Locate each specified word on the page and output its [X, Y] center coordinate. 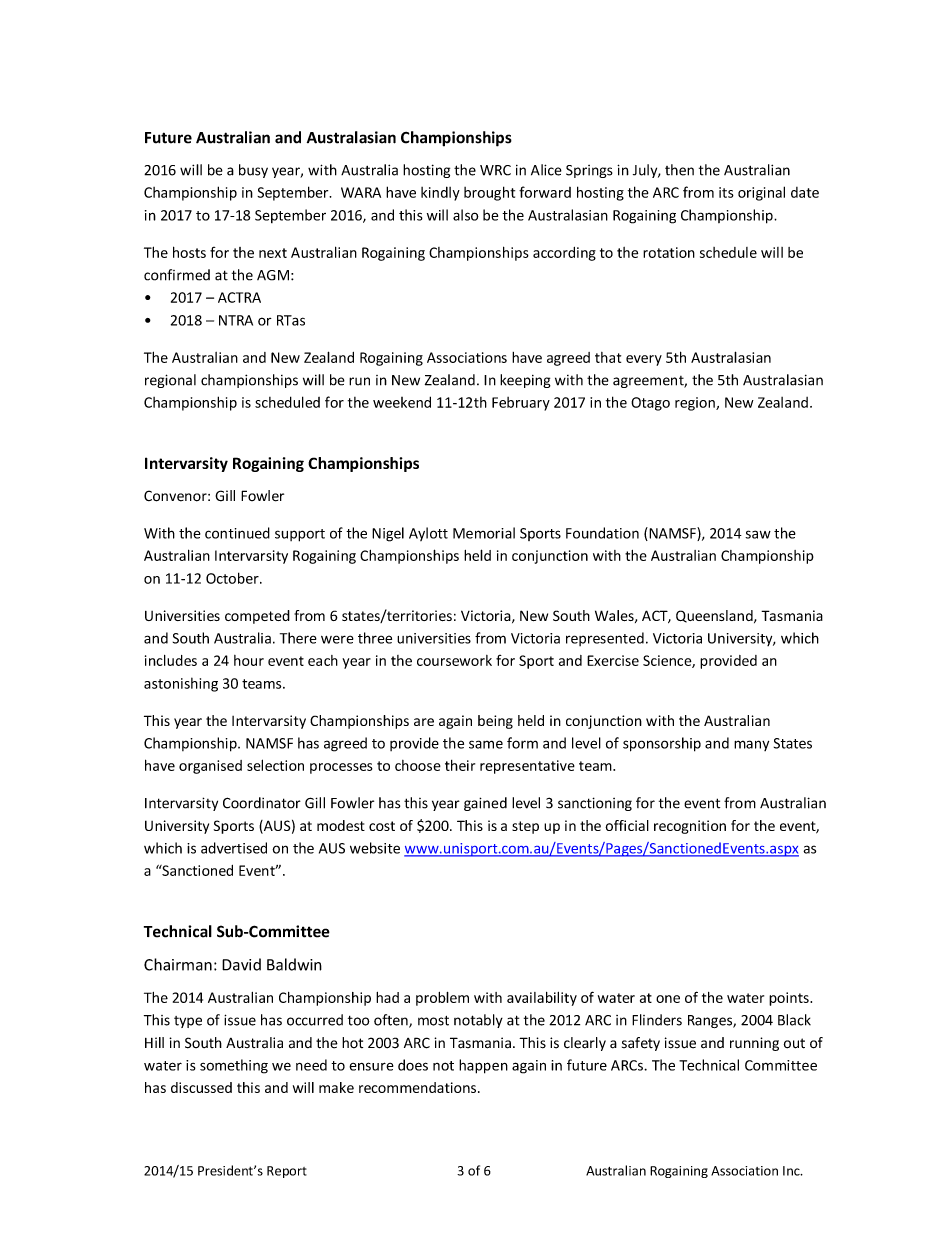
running [754, 1044]
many [751, 745]
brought [489, 193]
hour [249, 660]
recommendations [417, 1087]
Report [287, 1172]
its [726, 192]
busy [253, 171]
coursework [454, 660]
